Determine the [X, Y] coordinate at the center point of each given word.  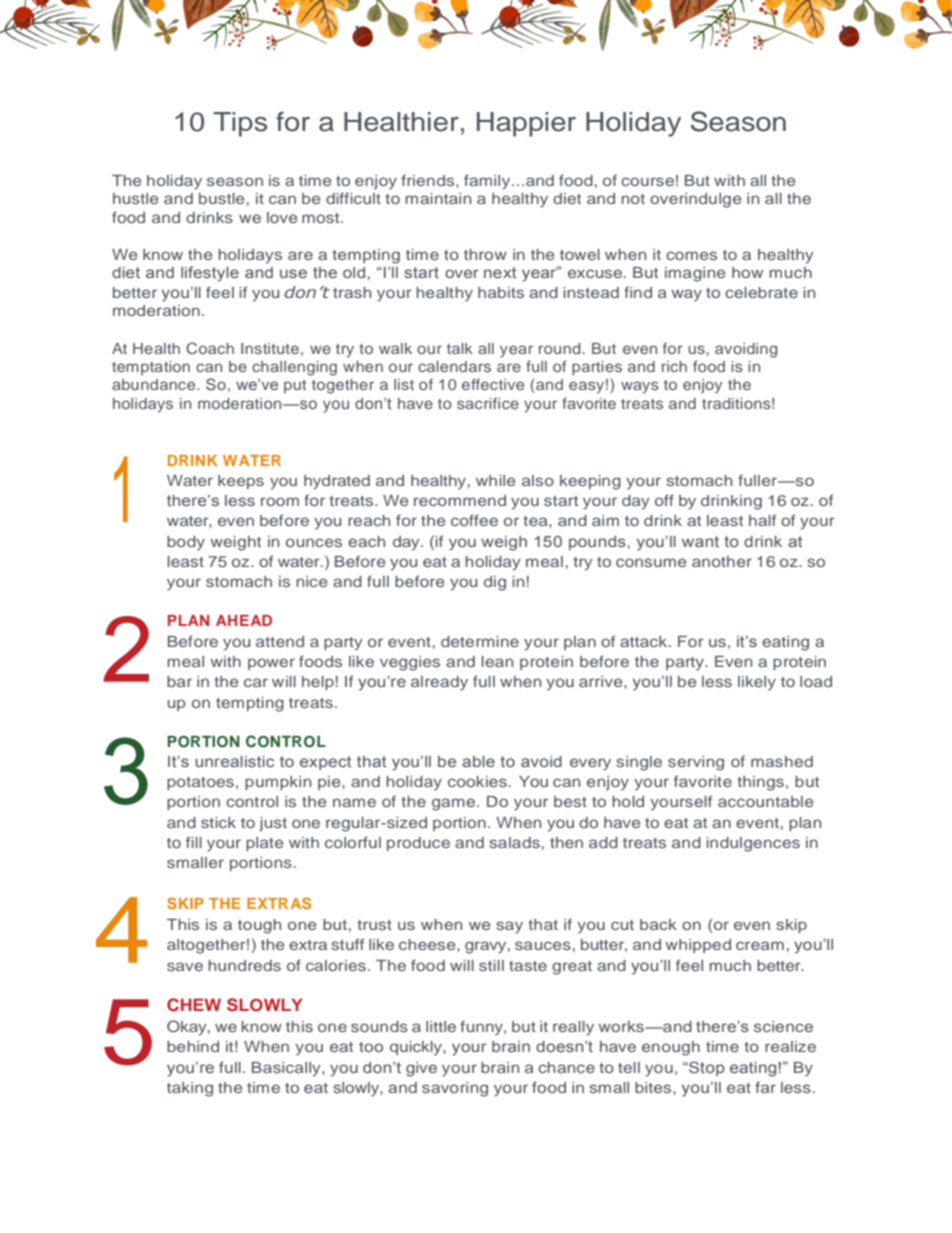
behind [193, 1046]
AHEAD [244, 620]
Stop [706, 1068]
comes [691, 255]
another [722, 561]
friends [429, 180]
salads [515, 842]
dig [495, 583]
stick [218, 822]
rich [674, 366]
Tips [240, 124]
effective [493, 384]
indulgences [753, 844]
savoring [455, 1089]
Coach [210, 348]
